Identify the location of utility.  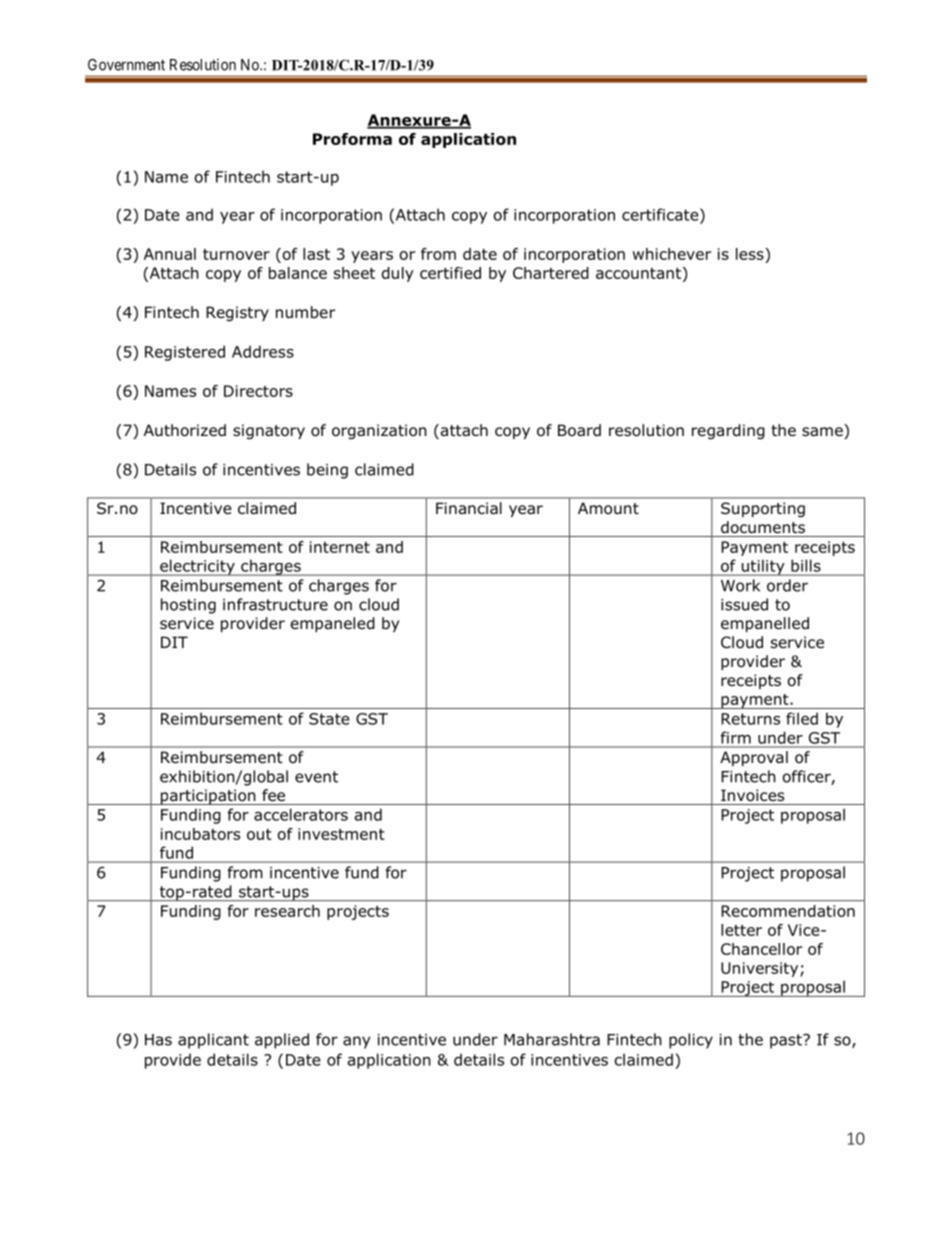
(763, 567).
